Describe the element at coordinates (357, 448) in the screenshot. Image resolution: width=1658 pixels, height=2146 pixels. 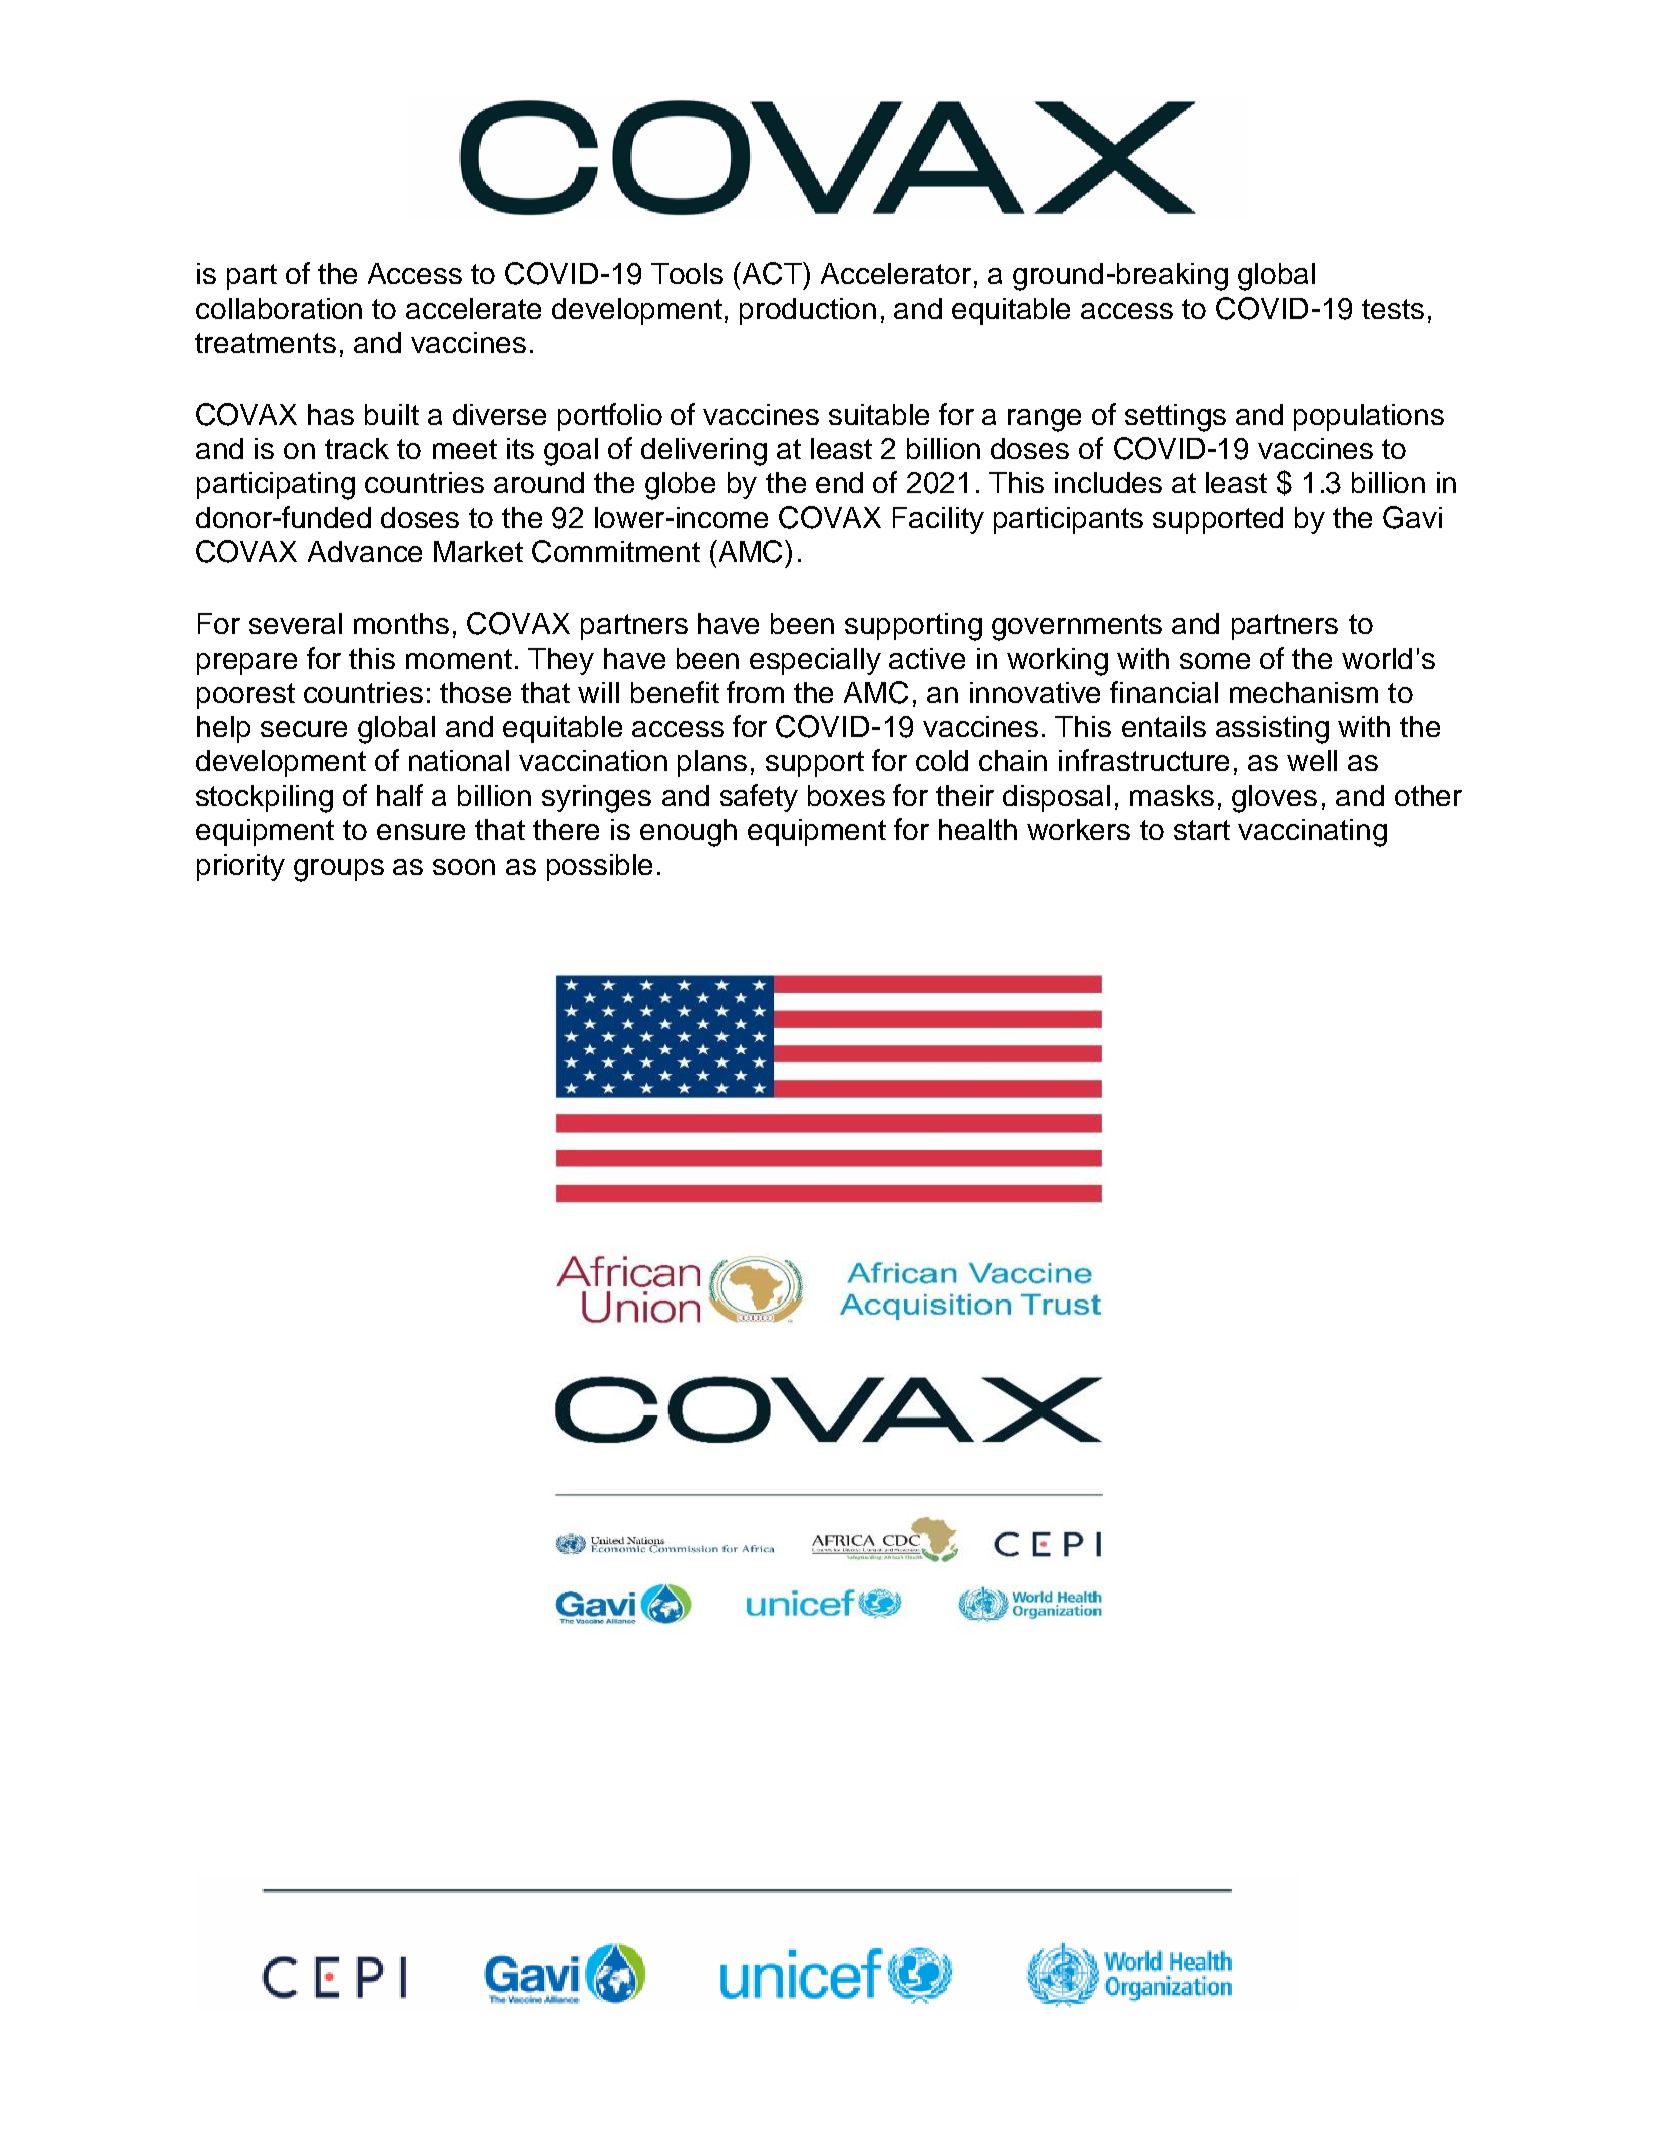
I see `track` at that location.
